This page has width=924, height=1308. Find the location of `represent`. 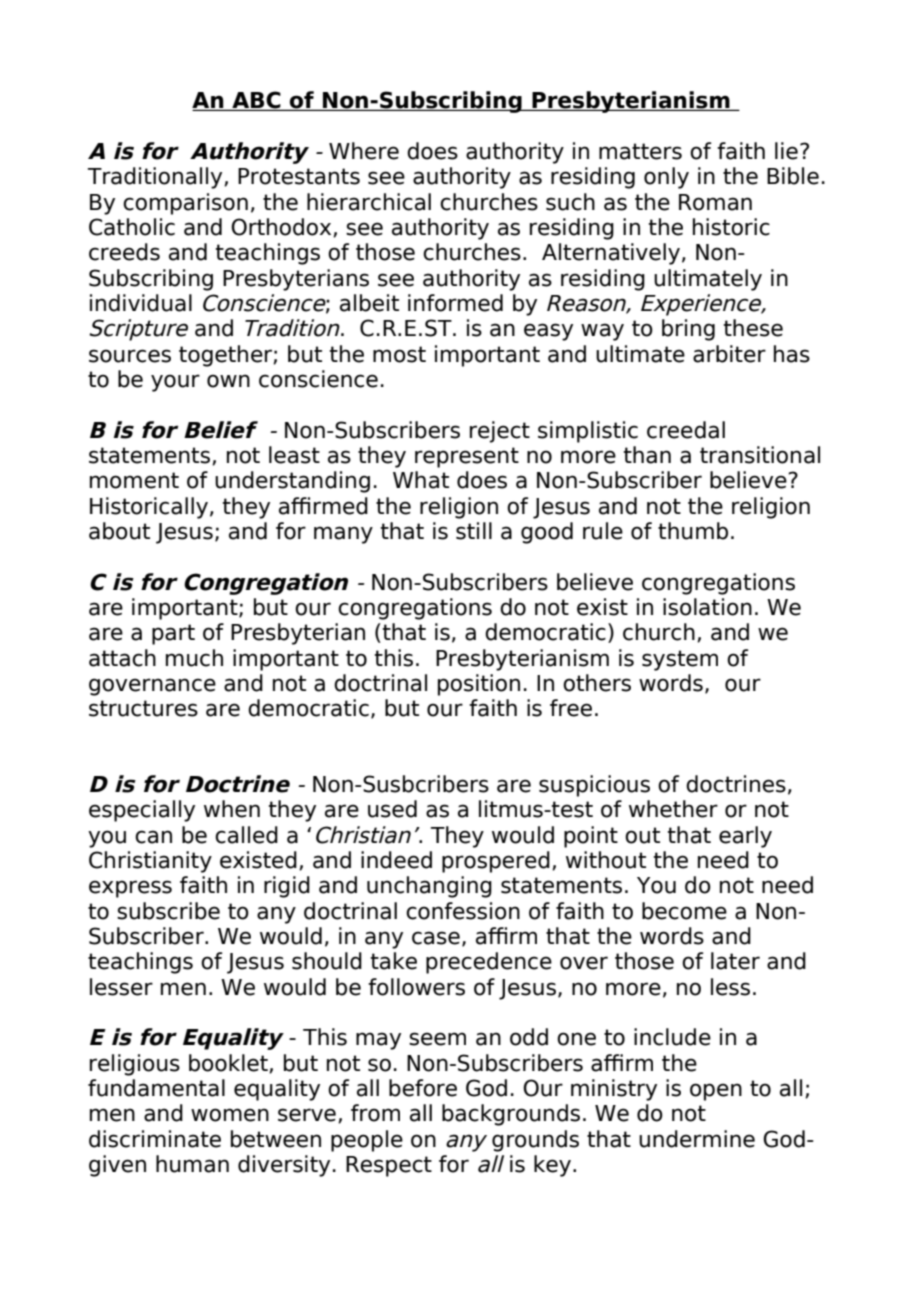

represent is located at coordinates (467, 457).
